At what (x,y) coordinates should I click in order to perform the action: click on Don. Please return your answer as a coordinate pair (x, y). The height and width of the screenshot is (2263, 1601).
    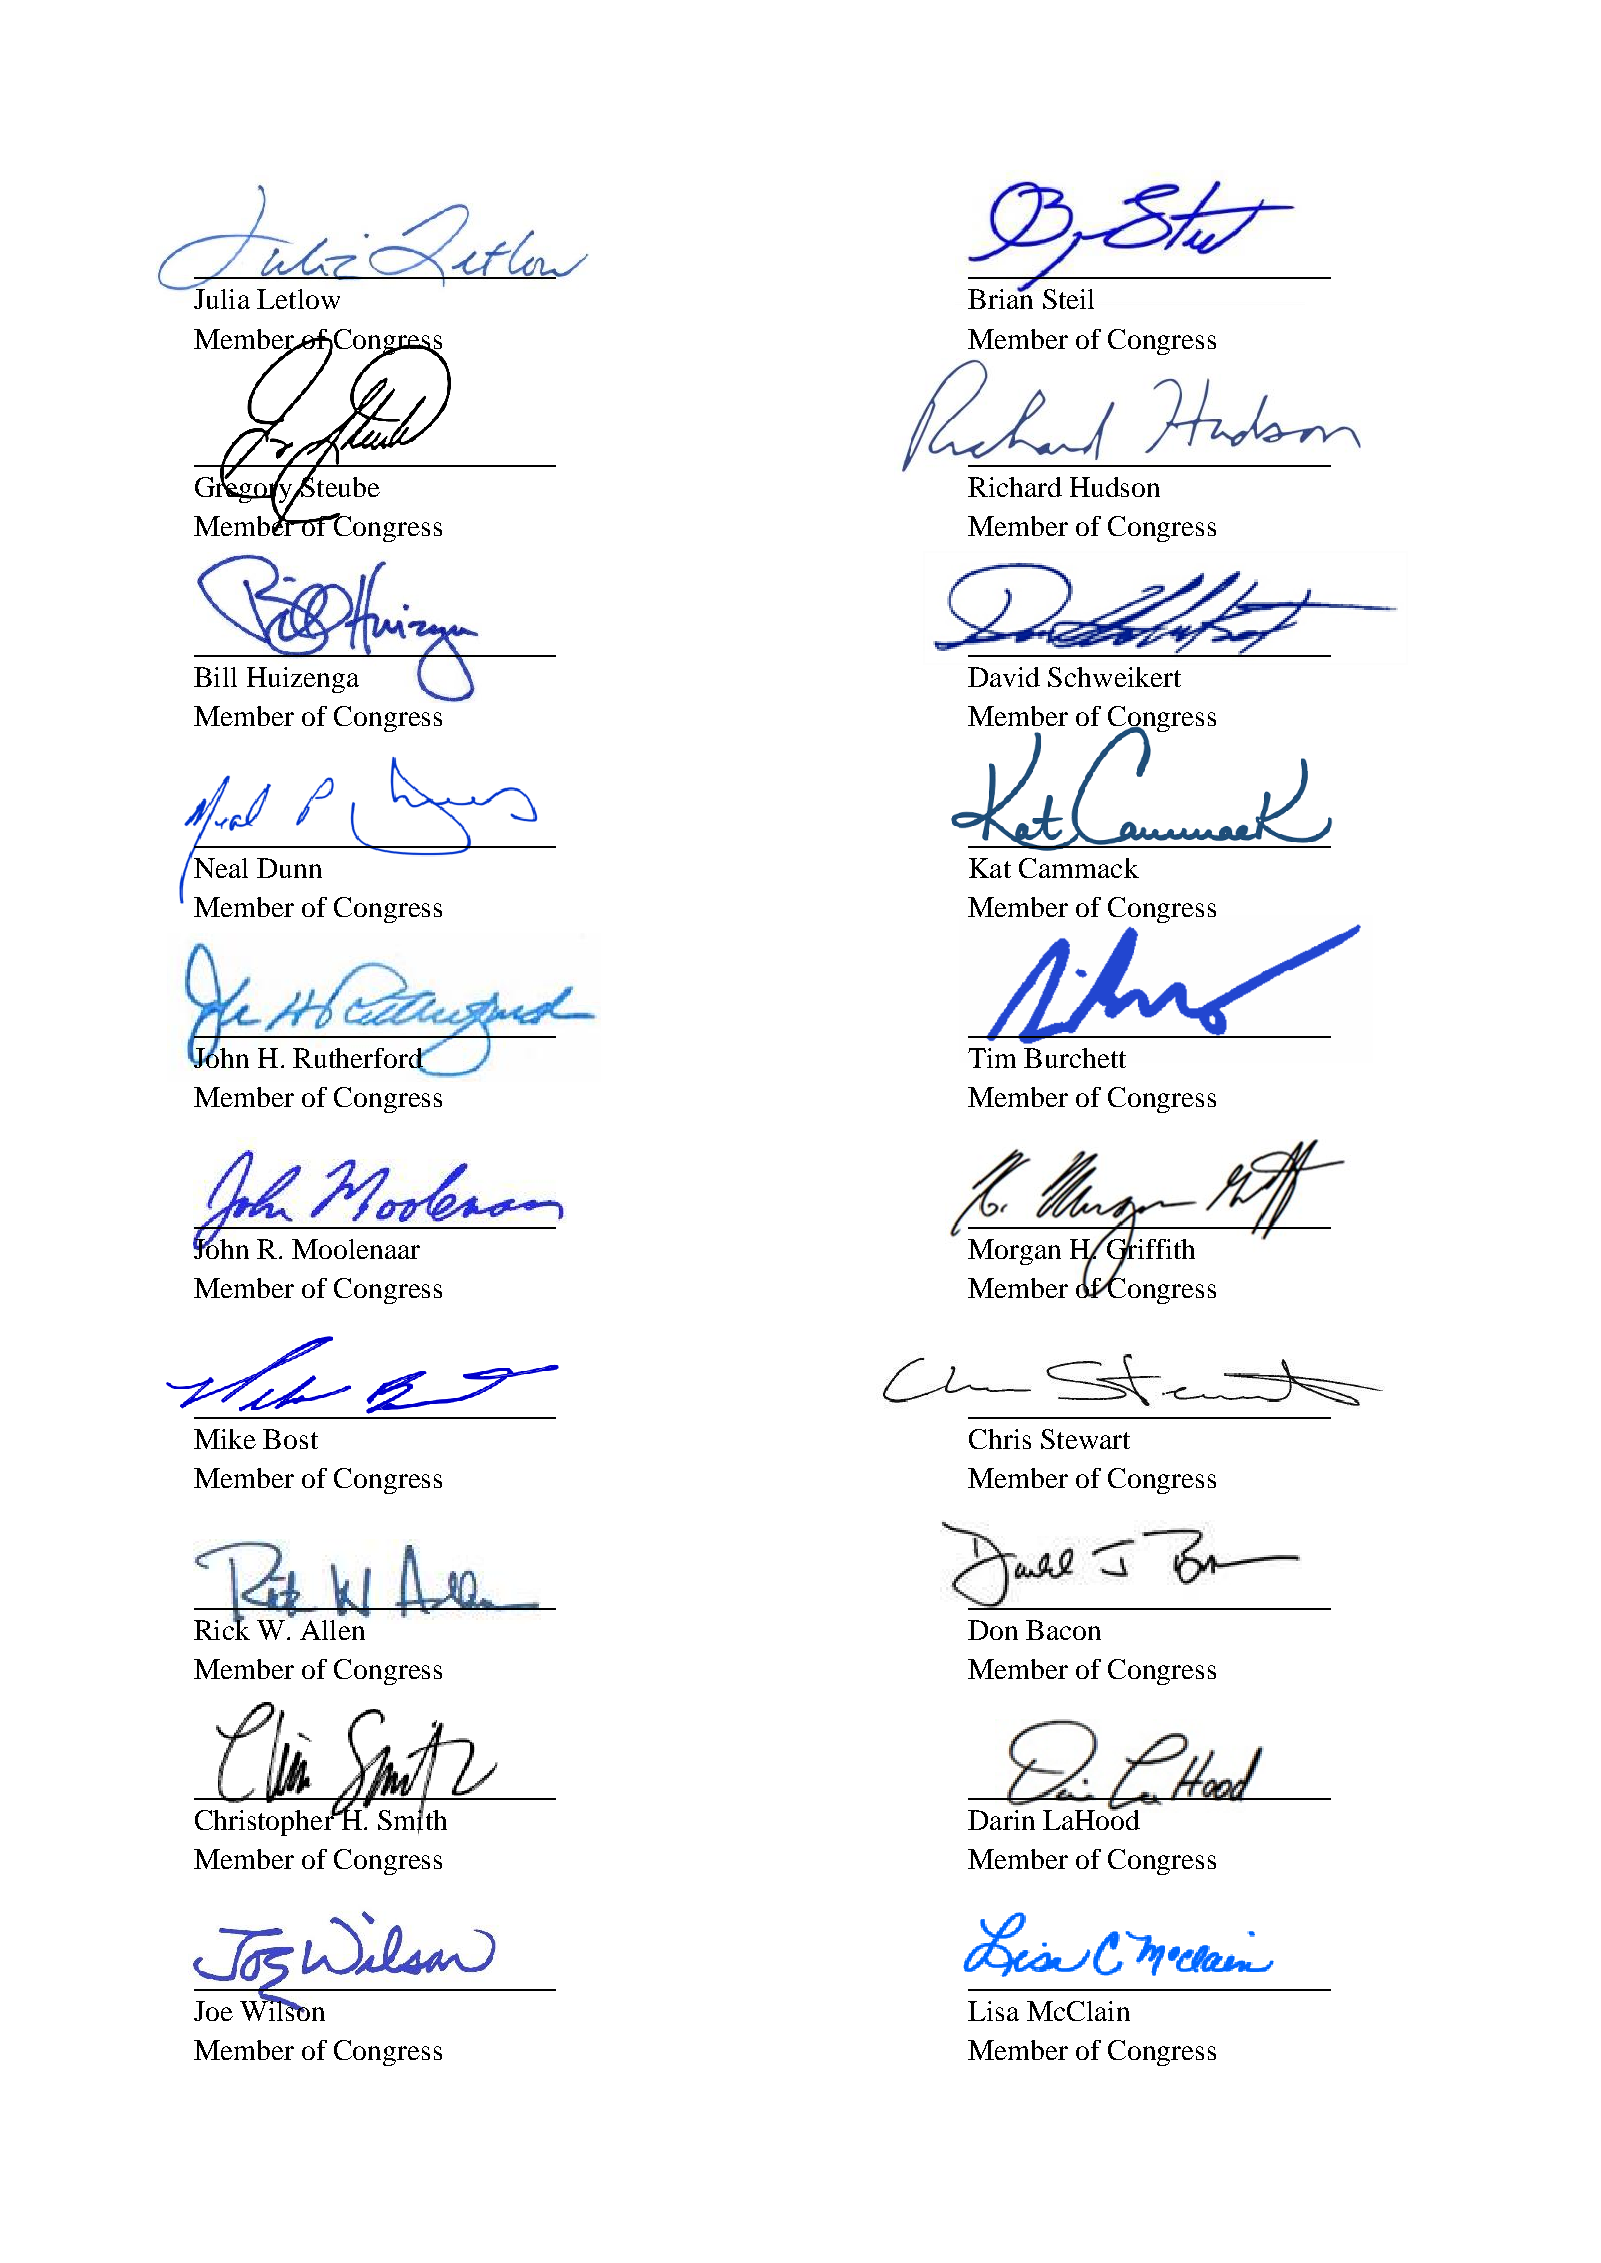
    Looking at the image, I should click on (993, 1630).
